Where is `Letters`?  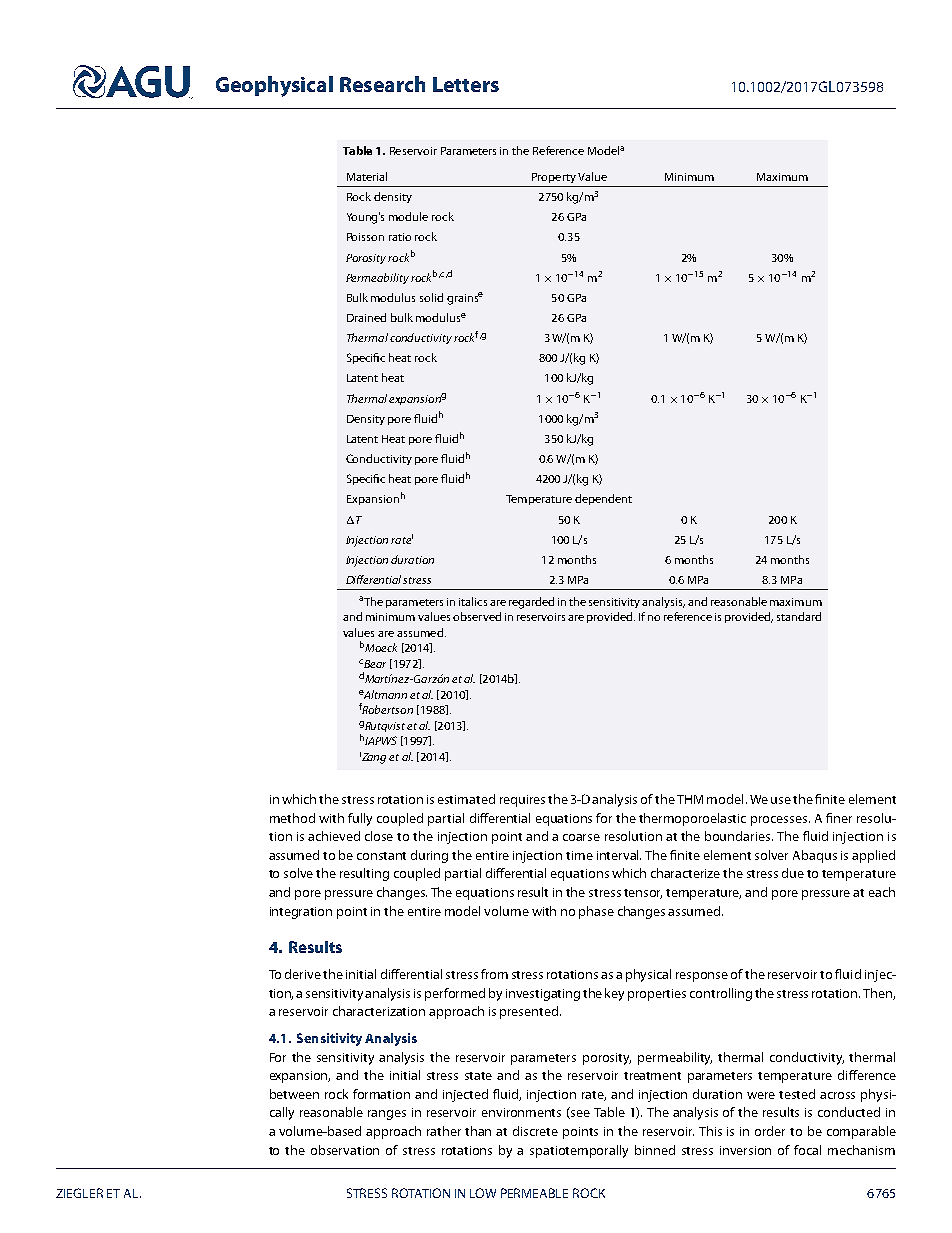 Letters is located at coordinates (466, 84).
